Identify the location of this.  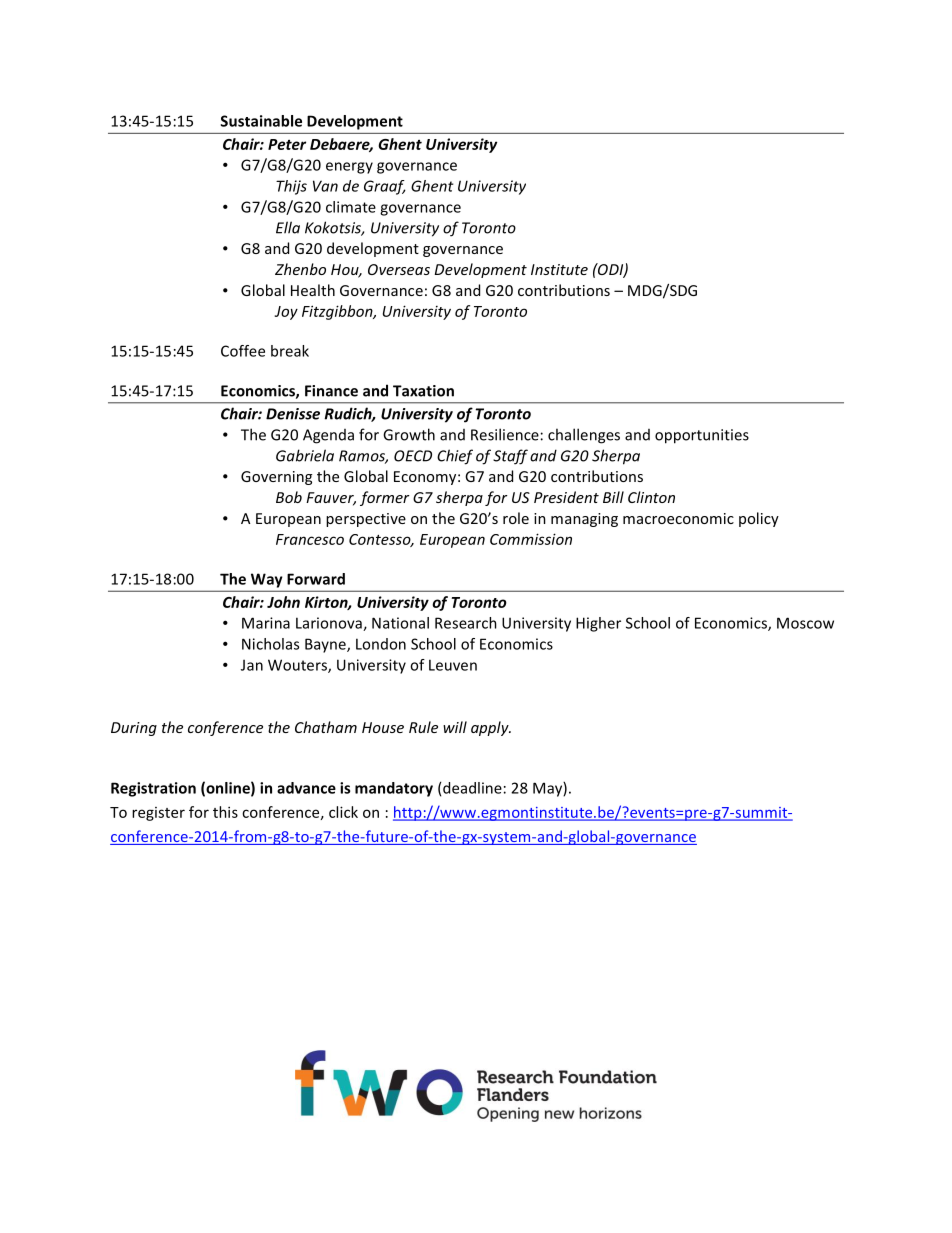
(225, 812).
